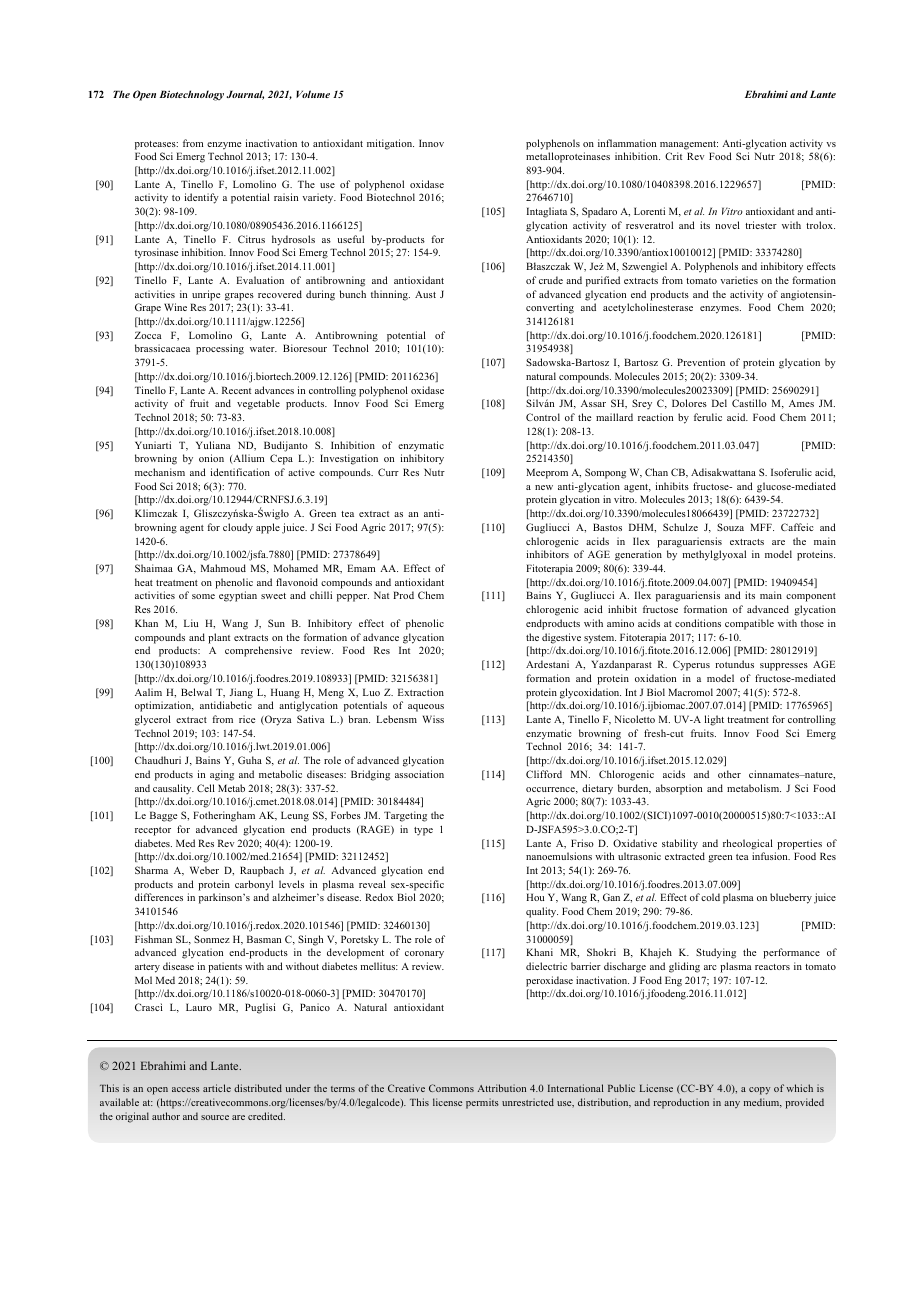  What do you see at coordinates (689, 145) in the screenshot?
I see `management` at bounding box center [689, 145].
